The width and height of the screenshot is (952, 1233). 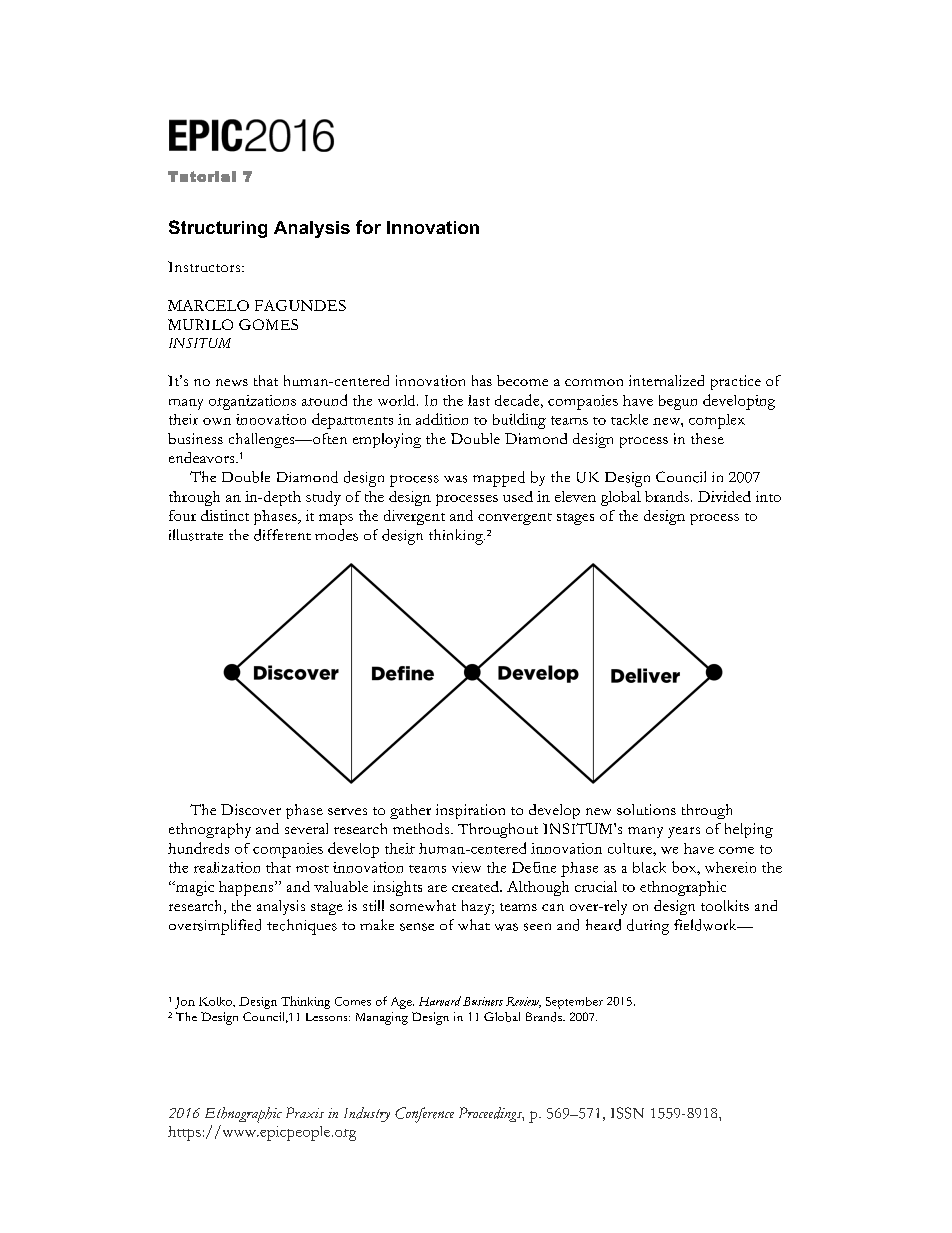 I want to click on organizations, so click(x=252, y=402).
